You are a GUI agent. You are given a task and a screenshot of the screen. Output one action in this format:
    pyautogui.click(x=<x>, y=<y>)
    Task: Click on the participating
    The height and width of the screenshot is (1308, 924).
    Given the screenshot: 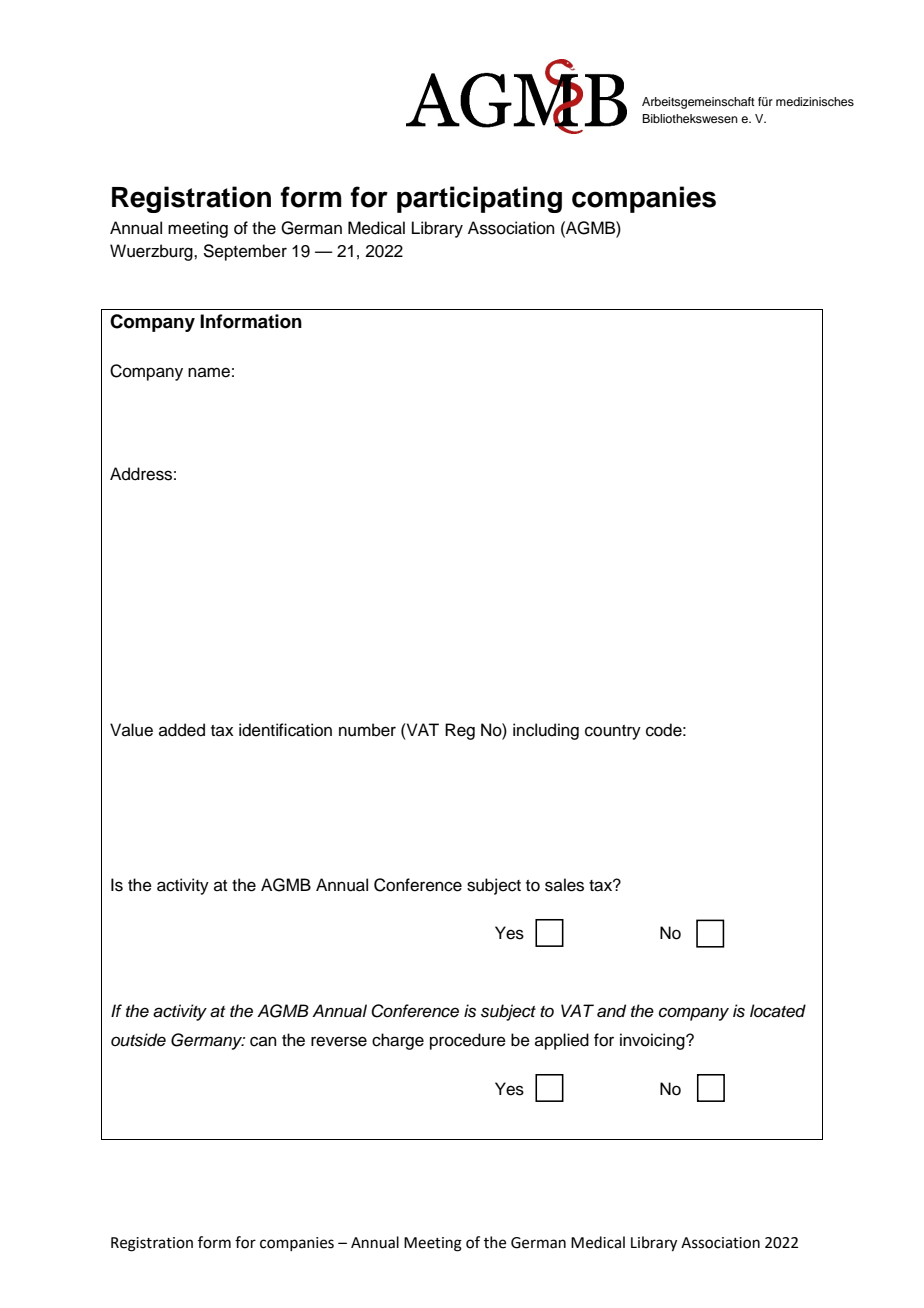 What is the action you would take?
    pyautogui.click(x=479, y=199)
